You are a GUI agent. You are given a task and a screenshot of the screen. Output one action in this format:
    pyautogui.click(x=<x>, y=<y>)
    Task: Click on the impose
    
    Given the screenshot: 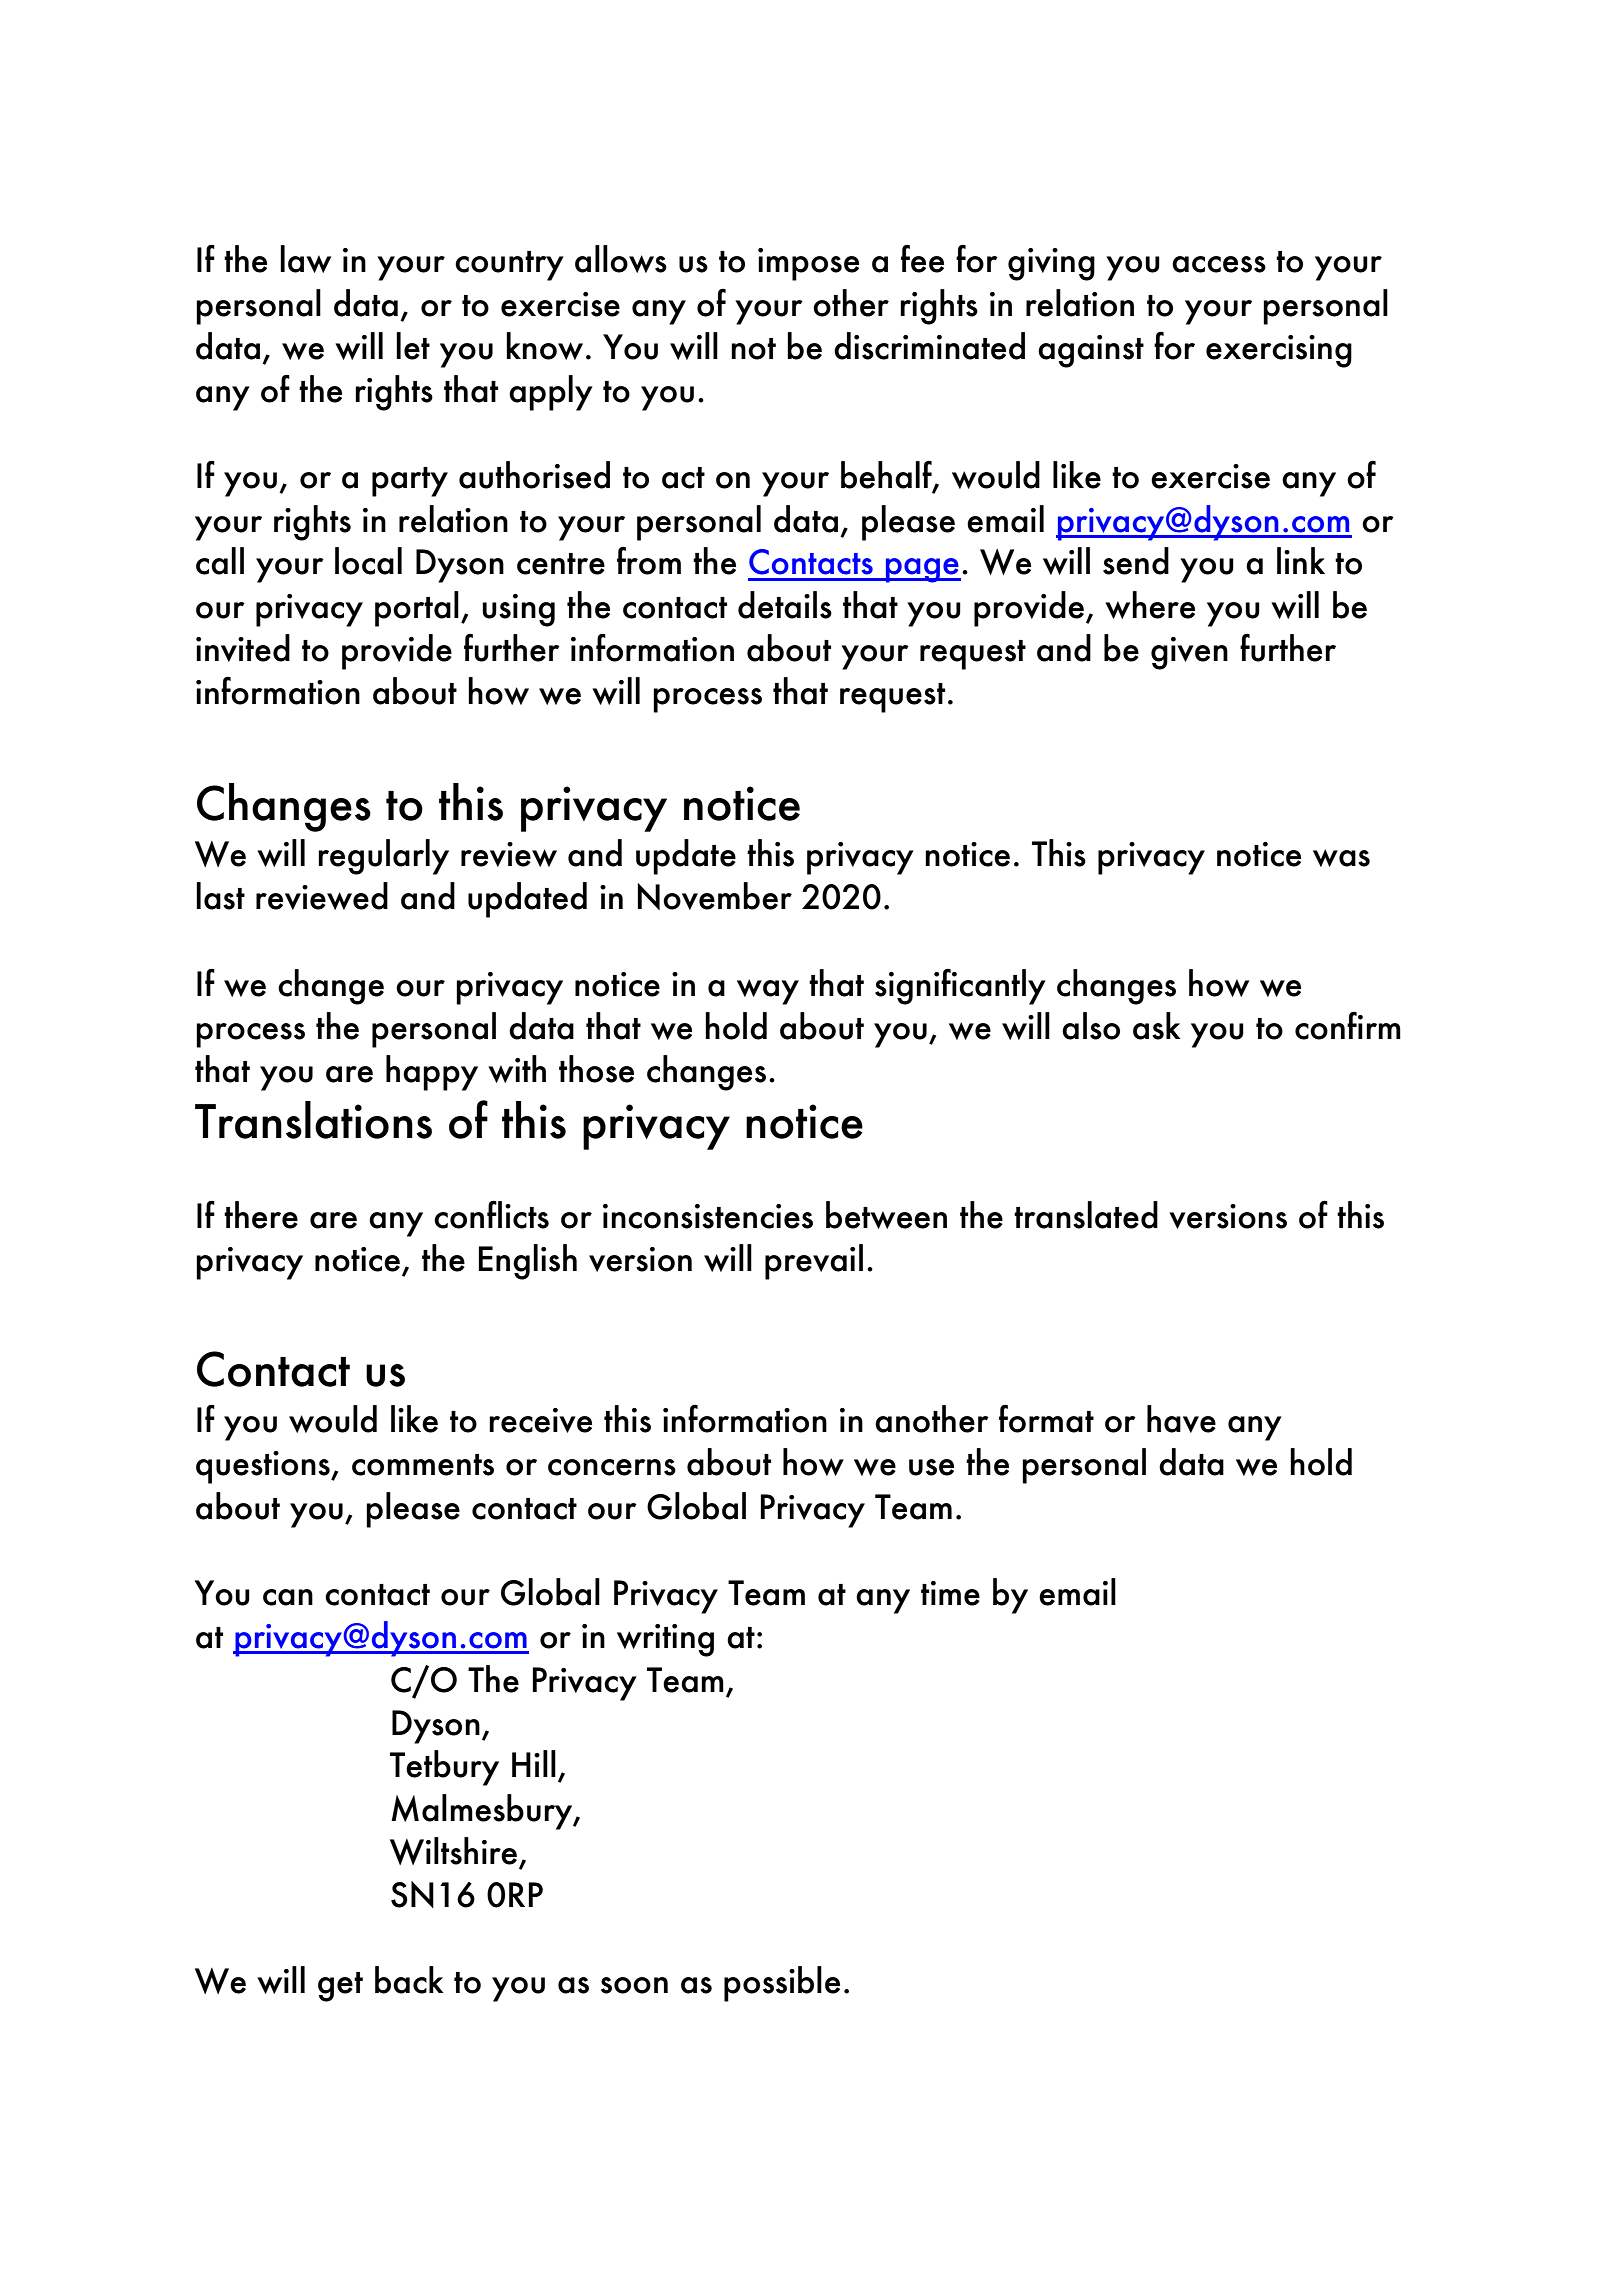 What is the action you would take?
    pyautogui.click(x=808, y=264)
